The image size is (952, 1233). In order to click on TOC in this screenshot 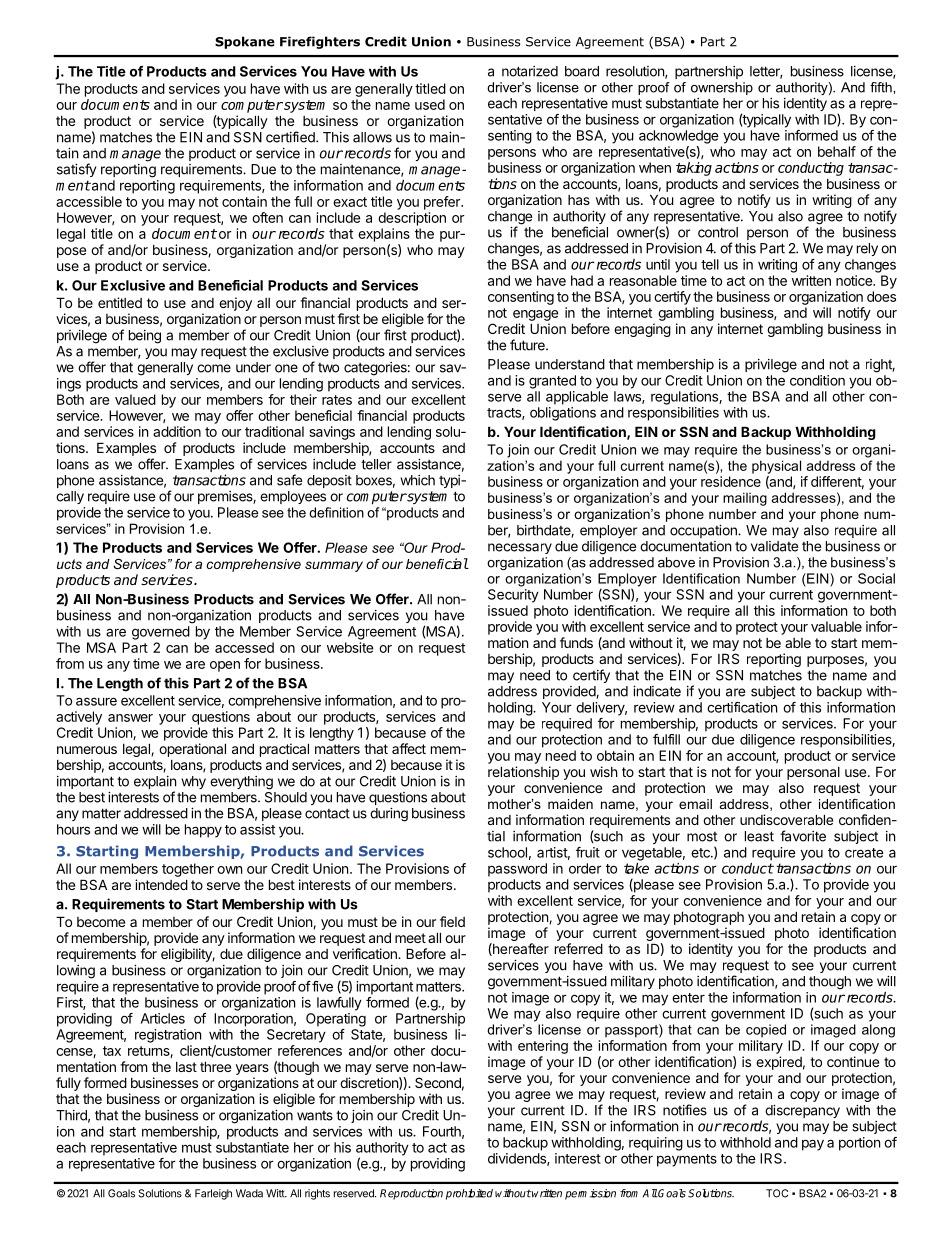, I will do `click(777, 1193)`.
